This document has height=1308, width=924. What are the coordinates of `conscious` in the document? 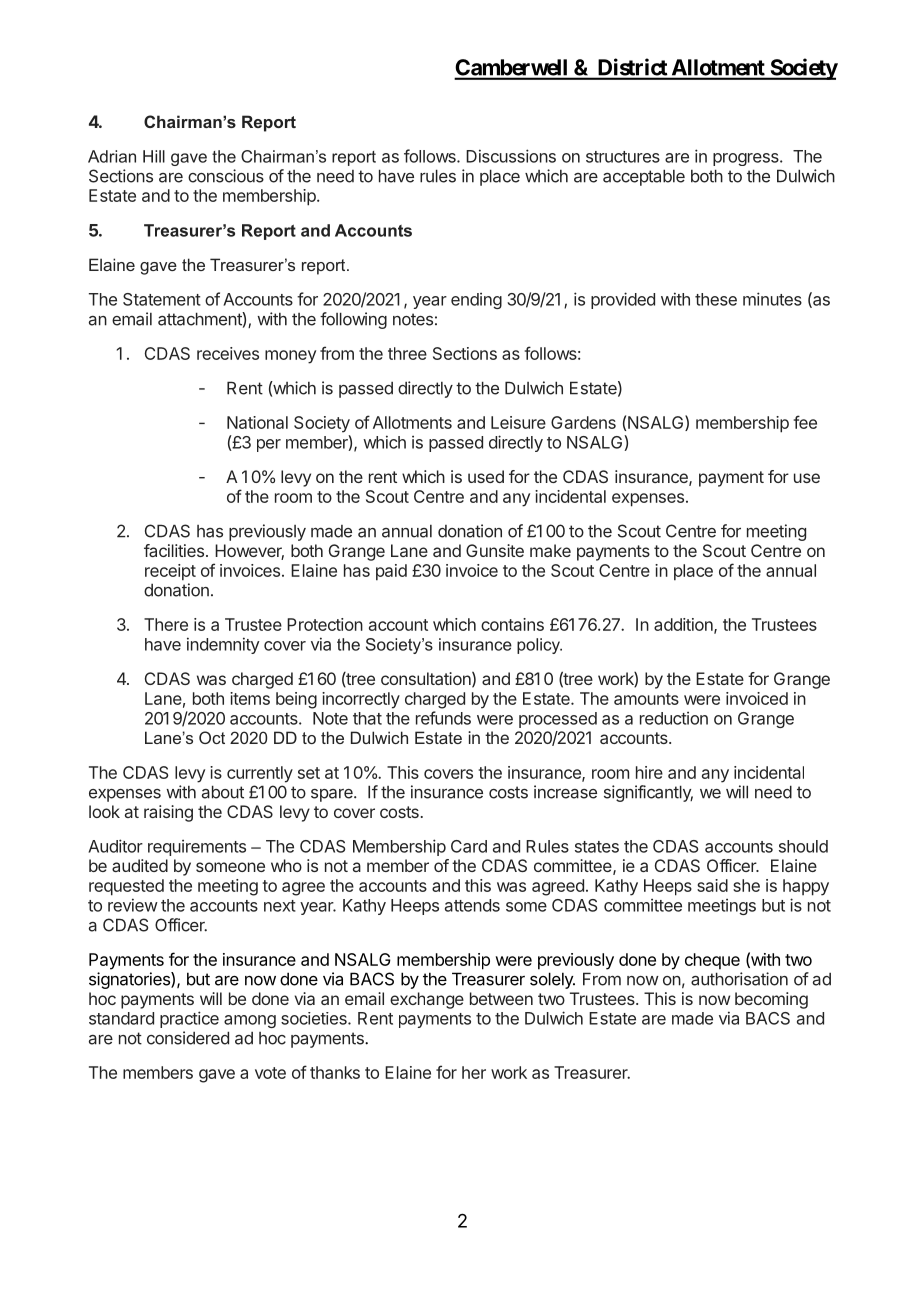 It's located at (226, 176).
